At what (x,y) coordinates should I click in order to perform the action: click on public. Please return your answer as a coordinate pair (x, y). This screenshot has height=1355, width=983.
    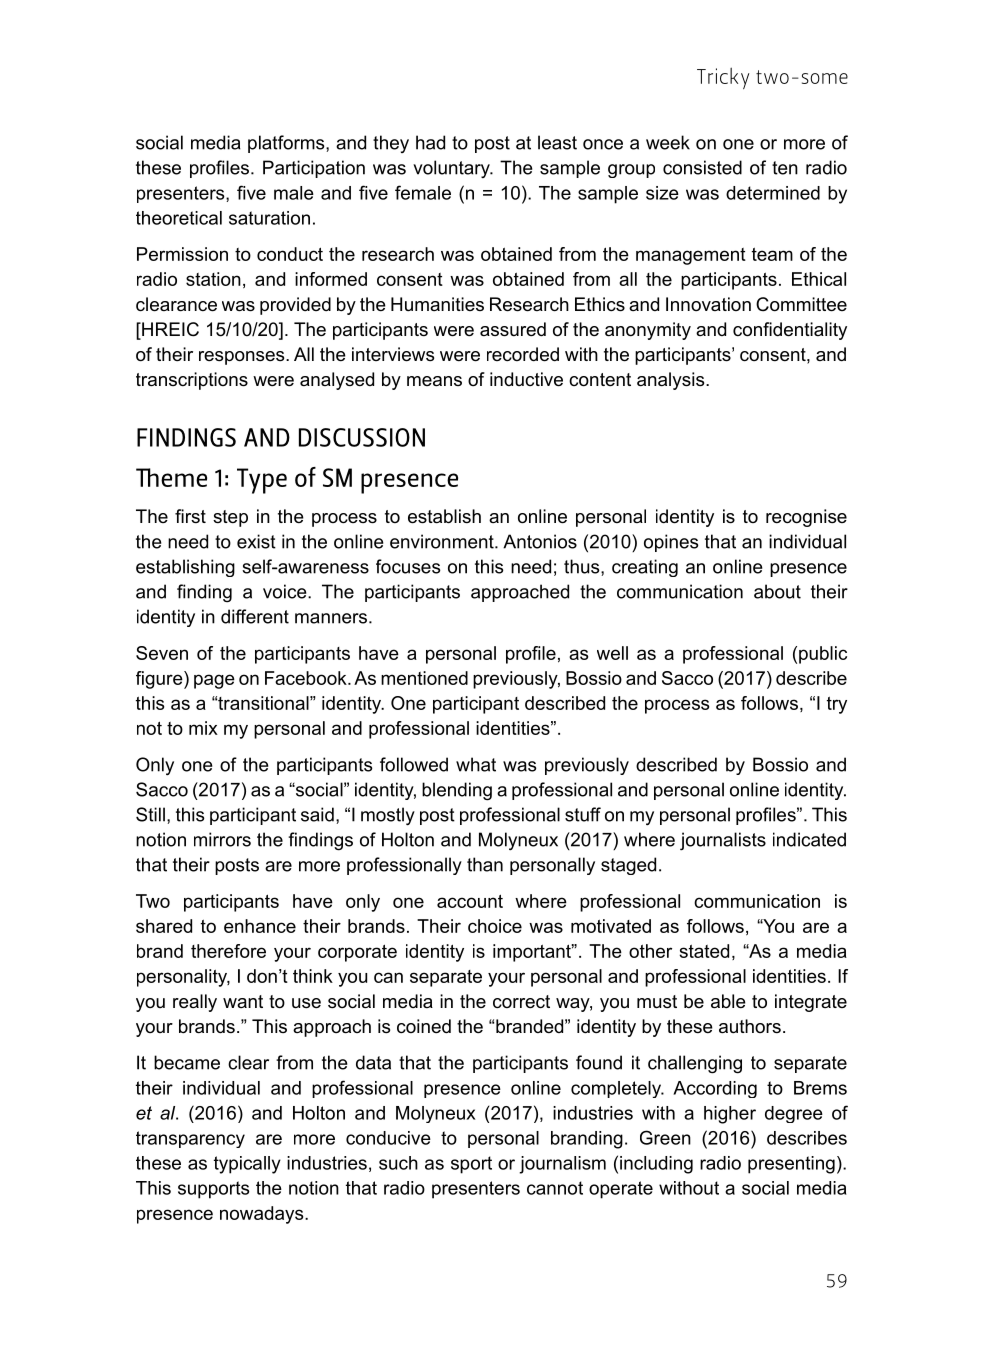
    Looking at the image, I should click on (823, 655).
